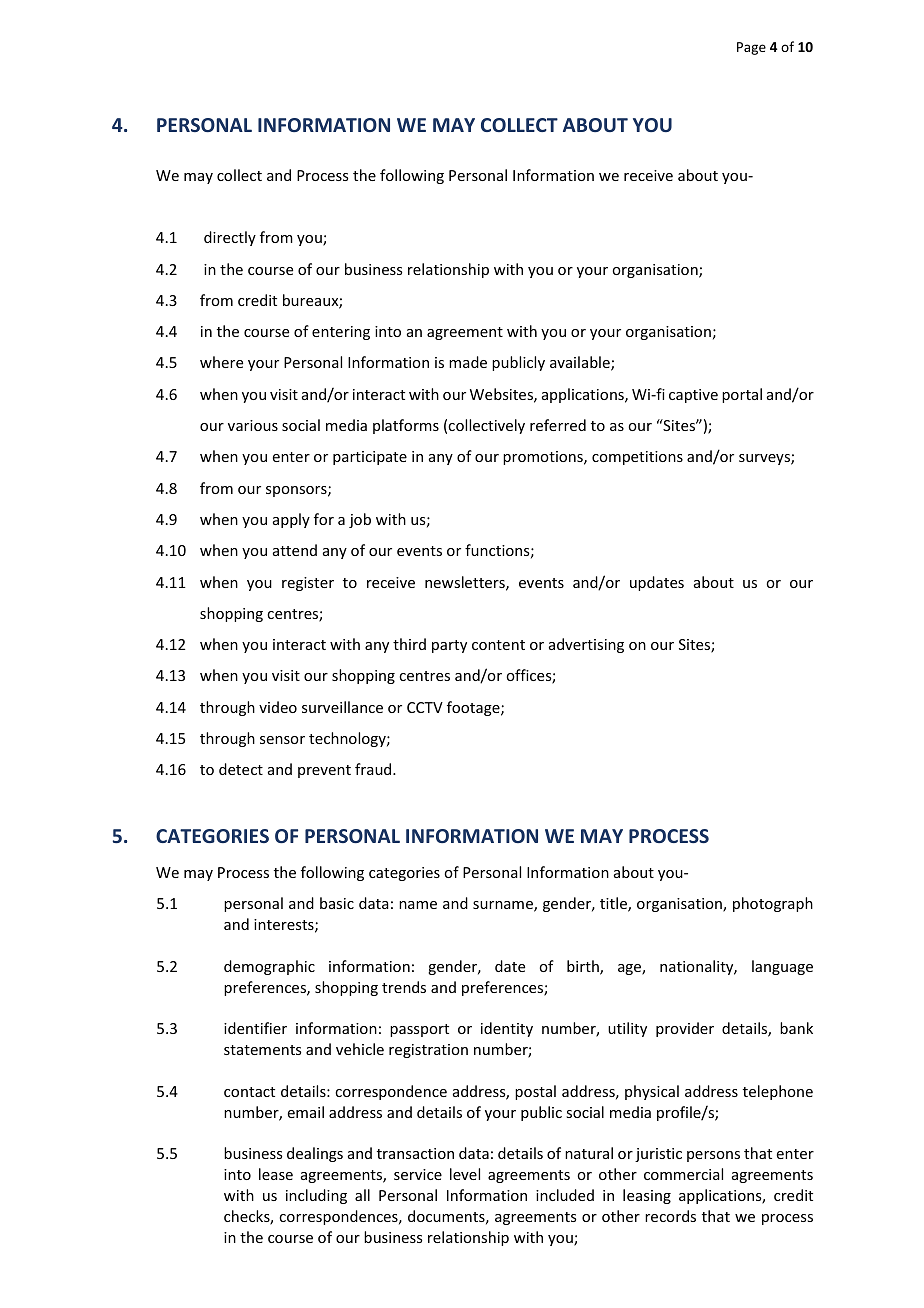 The image size is (924, 1308). Describe the element at coordinates (276, 1174) in the document. I see `lease` at that location.
